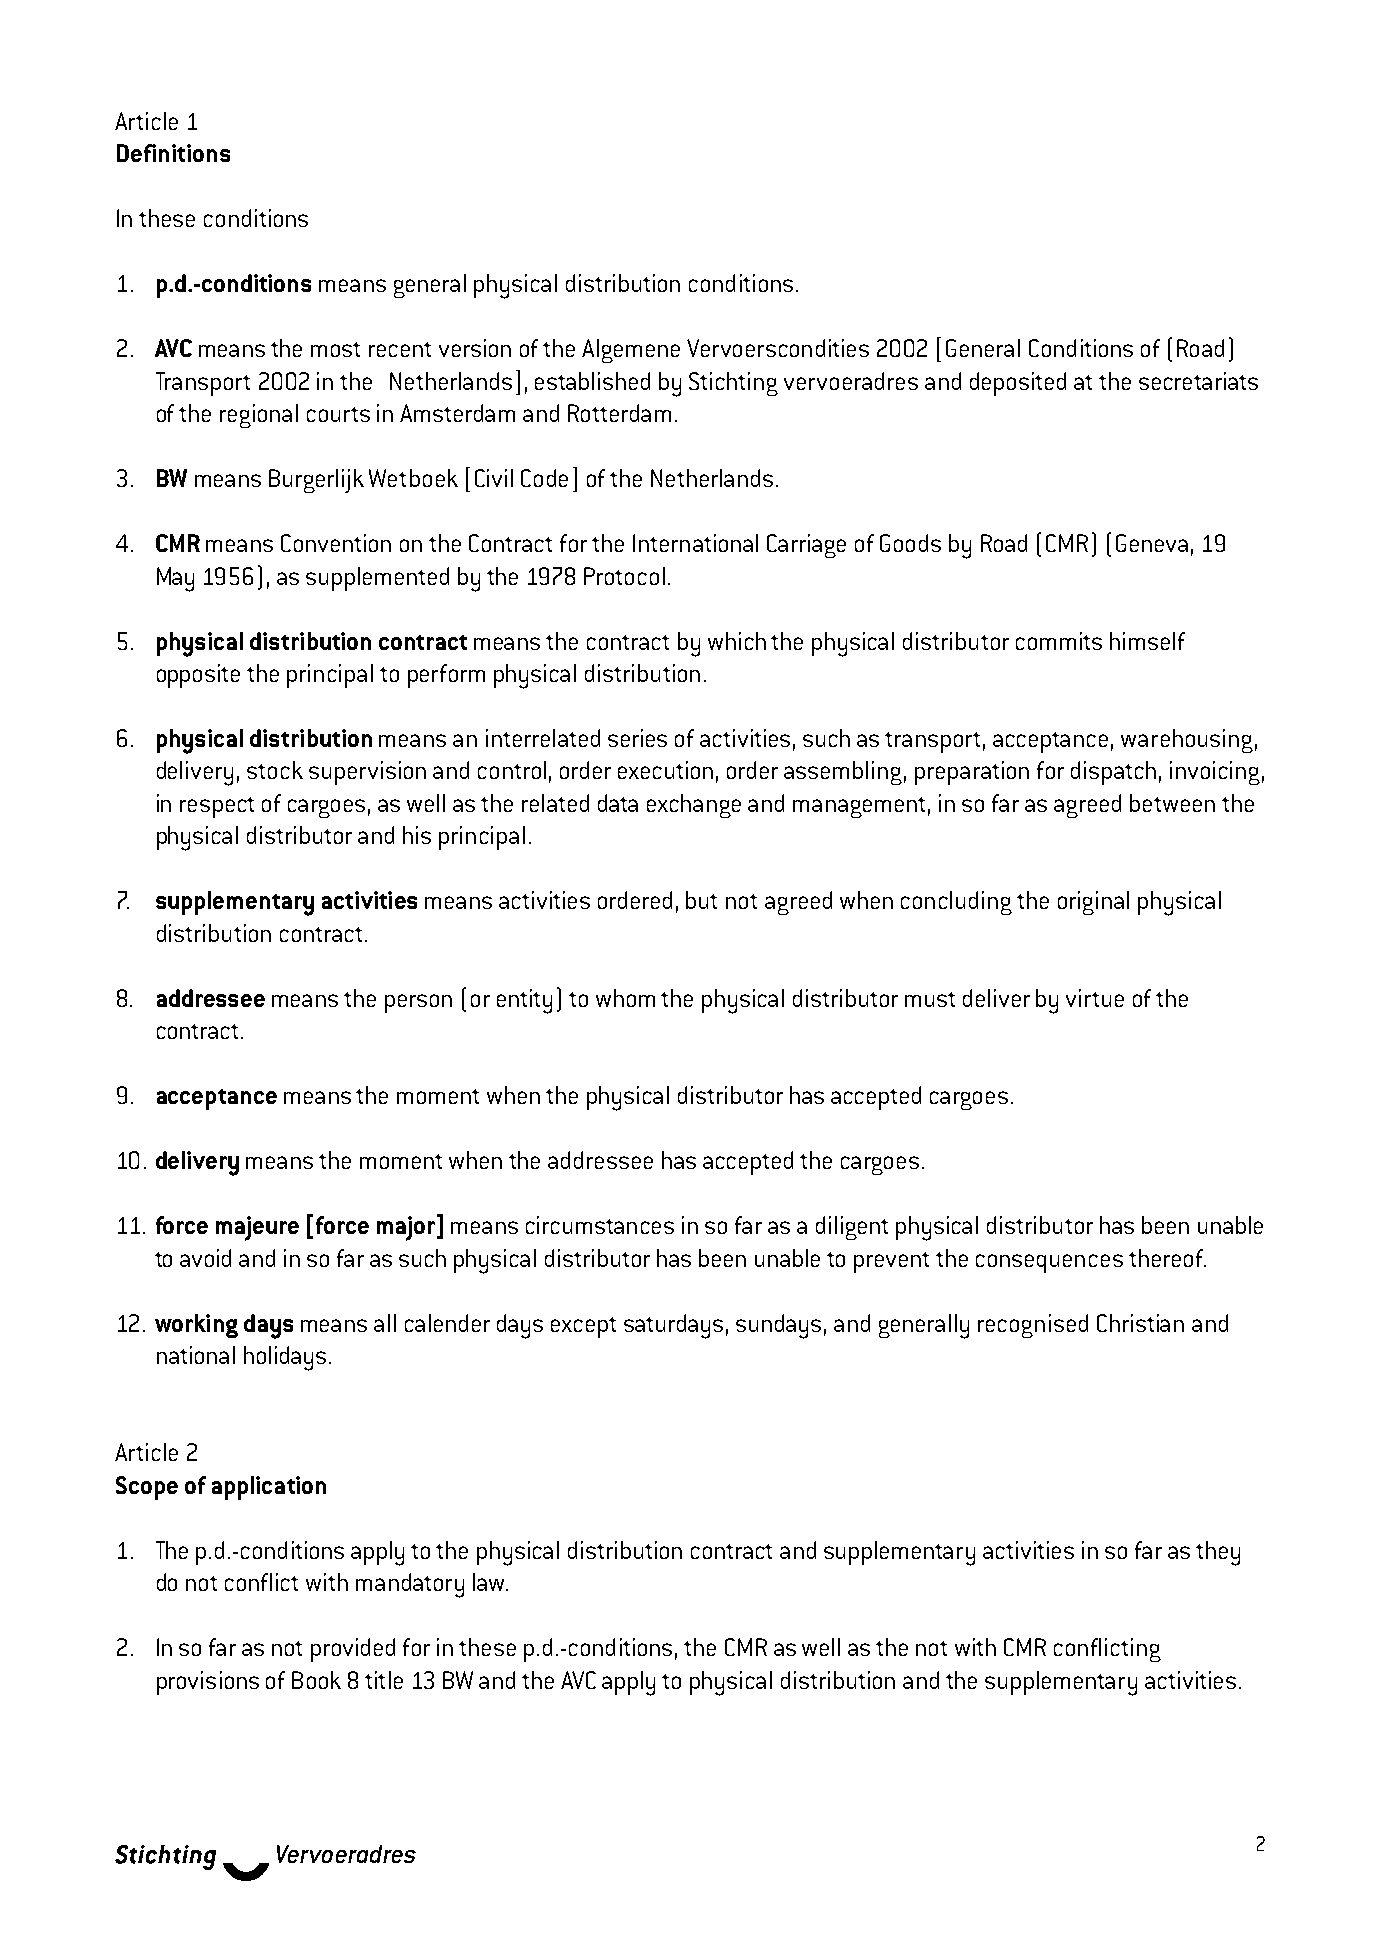 The width and height of the screenshot is (1381, 1953). What do you see at coordinates (625, 998) in the screenshot?
I see `whom` at bounding box center [625, 998].
